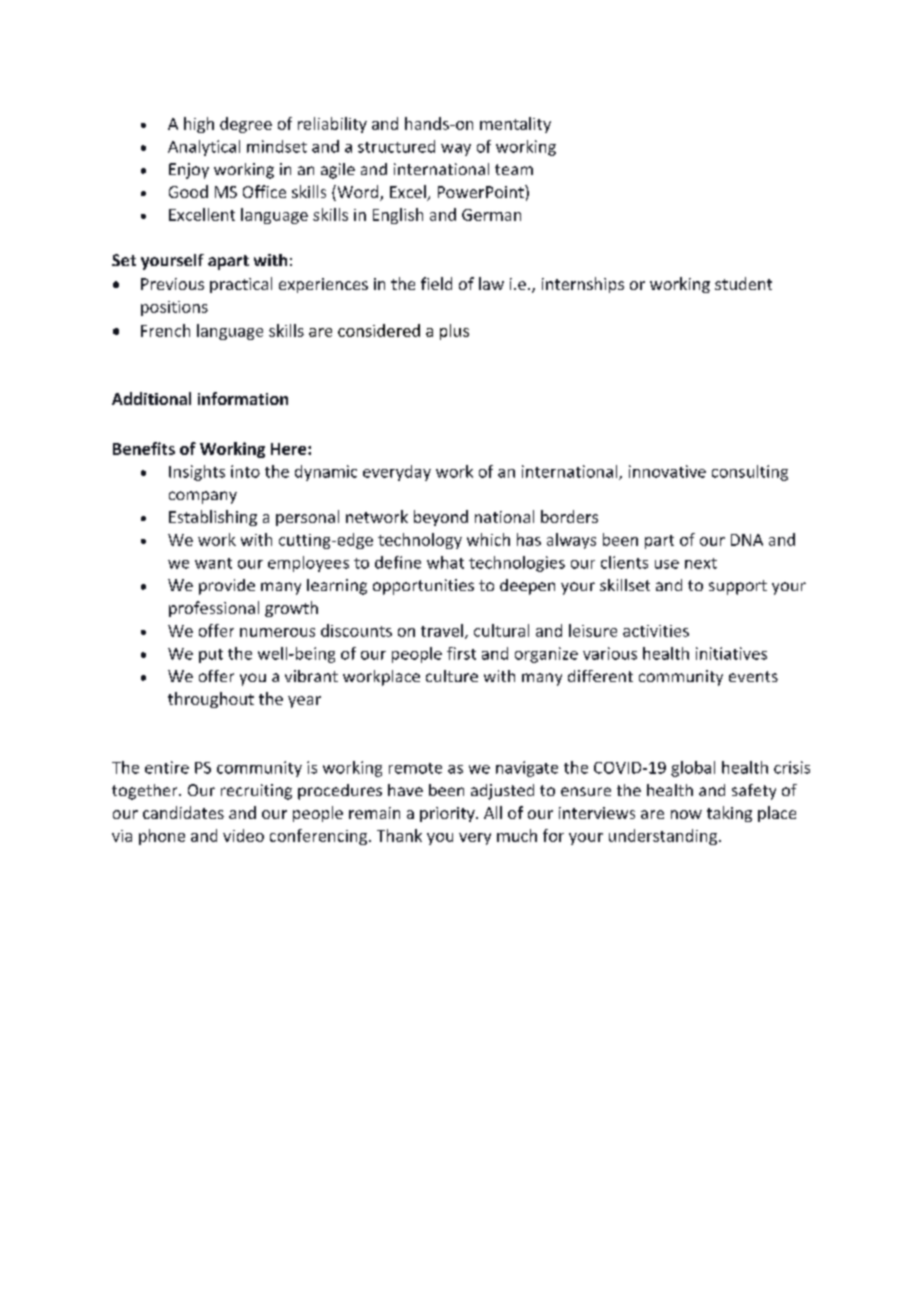 This page has height=1308, width=924. What do you see at coordinates (396, 146) in the page?
I see `structured` at bounding box center [396, 146].
